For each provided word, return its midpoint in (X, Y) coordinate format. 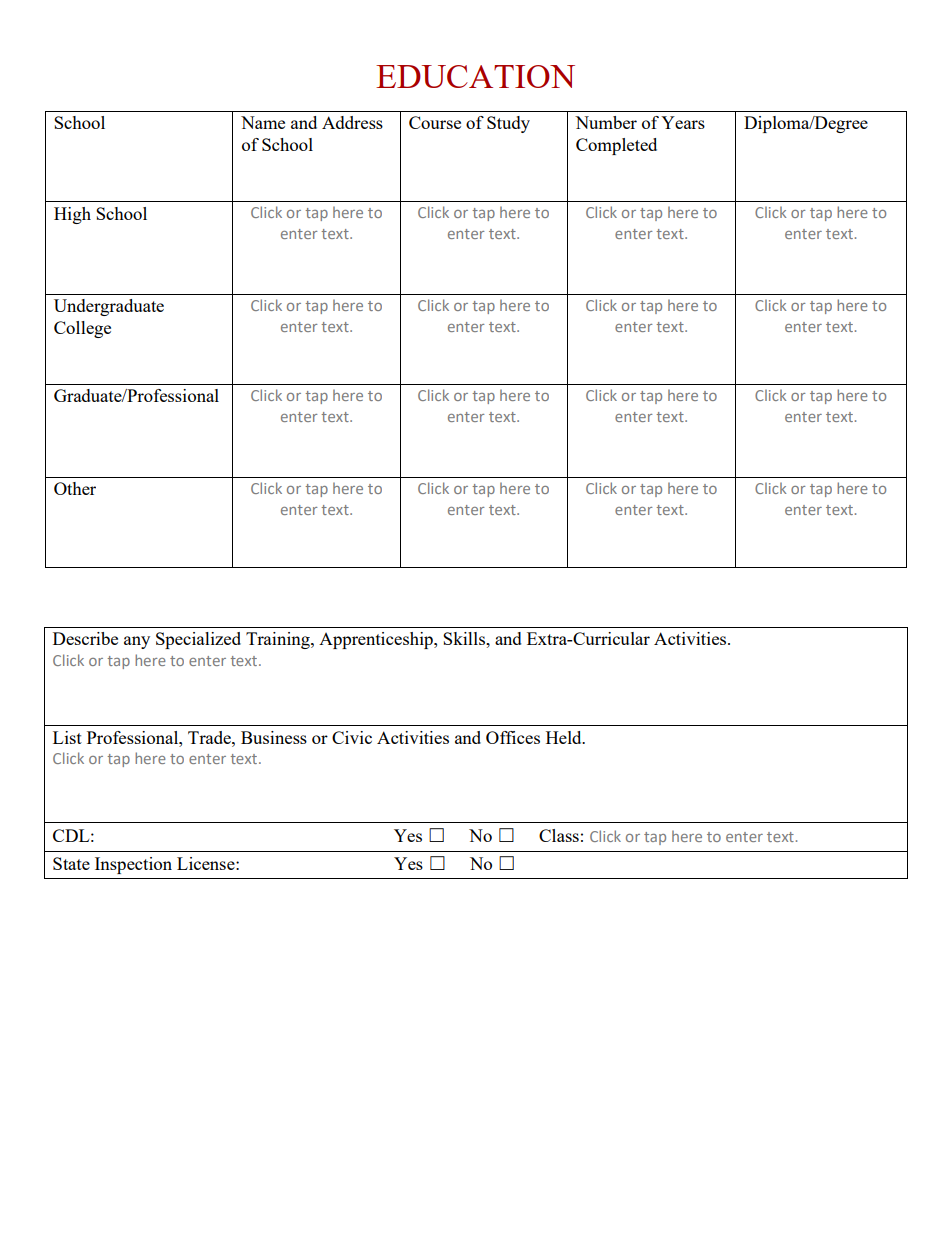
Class (559, 835)
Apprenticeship (377, 640)
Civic (352, 737)
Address (352, 122)
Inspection (133, 865)
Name (263, 122)
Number (606, 122)
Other (75, 488)
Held (565, 737)
